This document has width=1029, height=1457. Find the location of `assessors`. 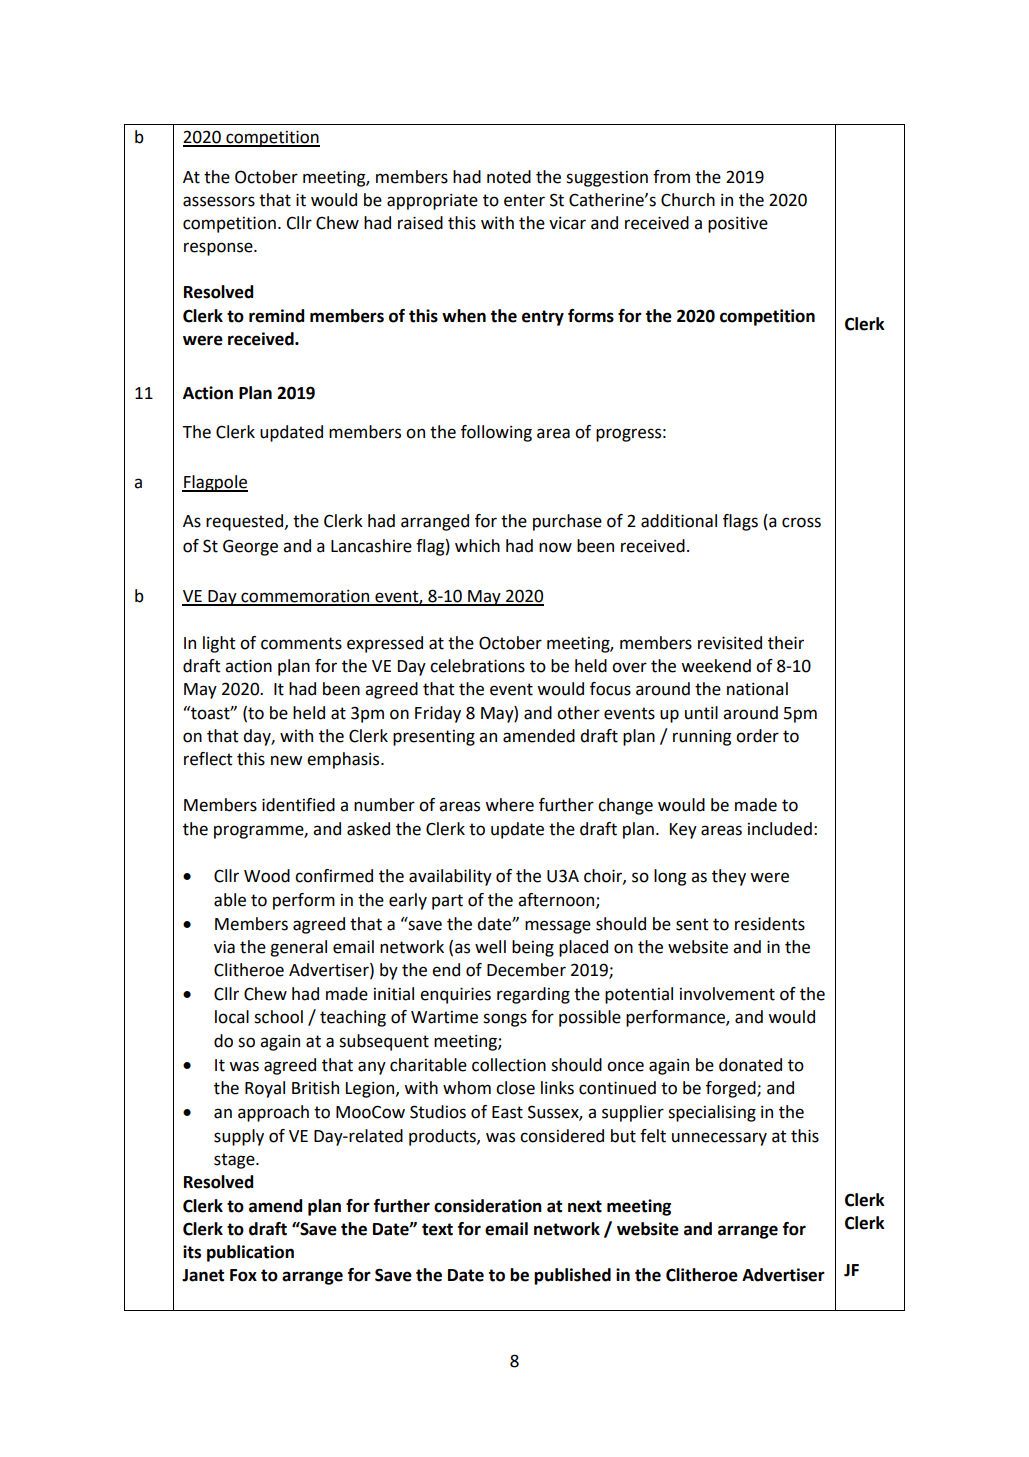

assessors is located at coordinates (219, 201).
